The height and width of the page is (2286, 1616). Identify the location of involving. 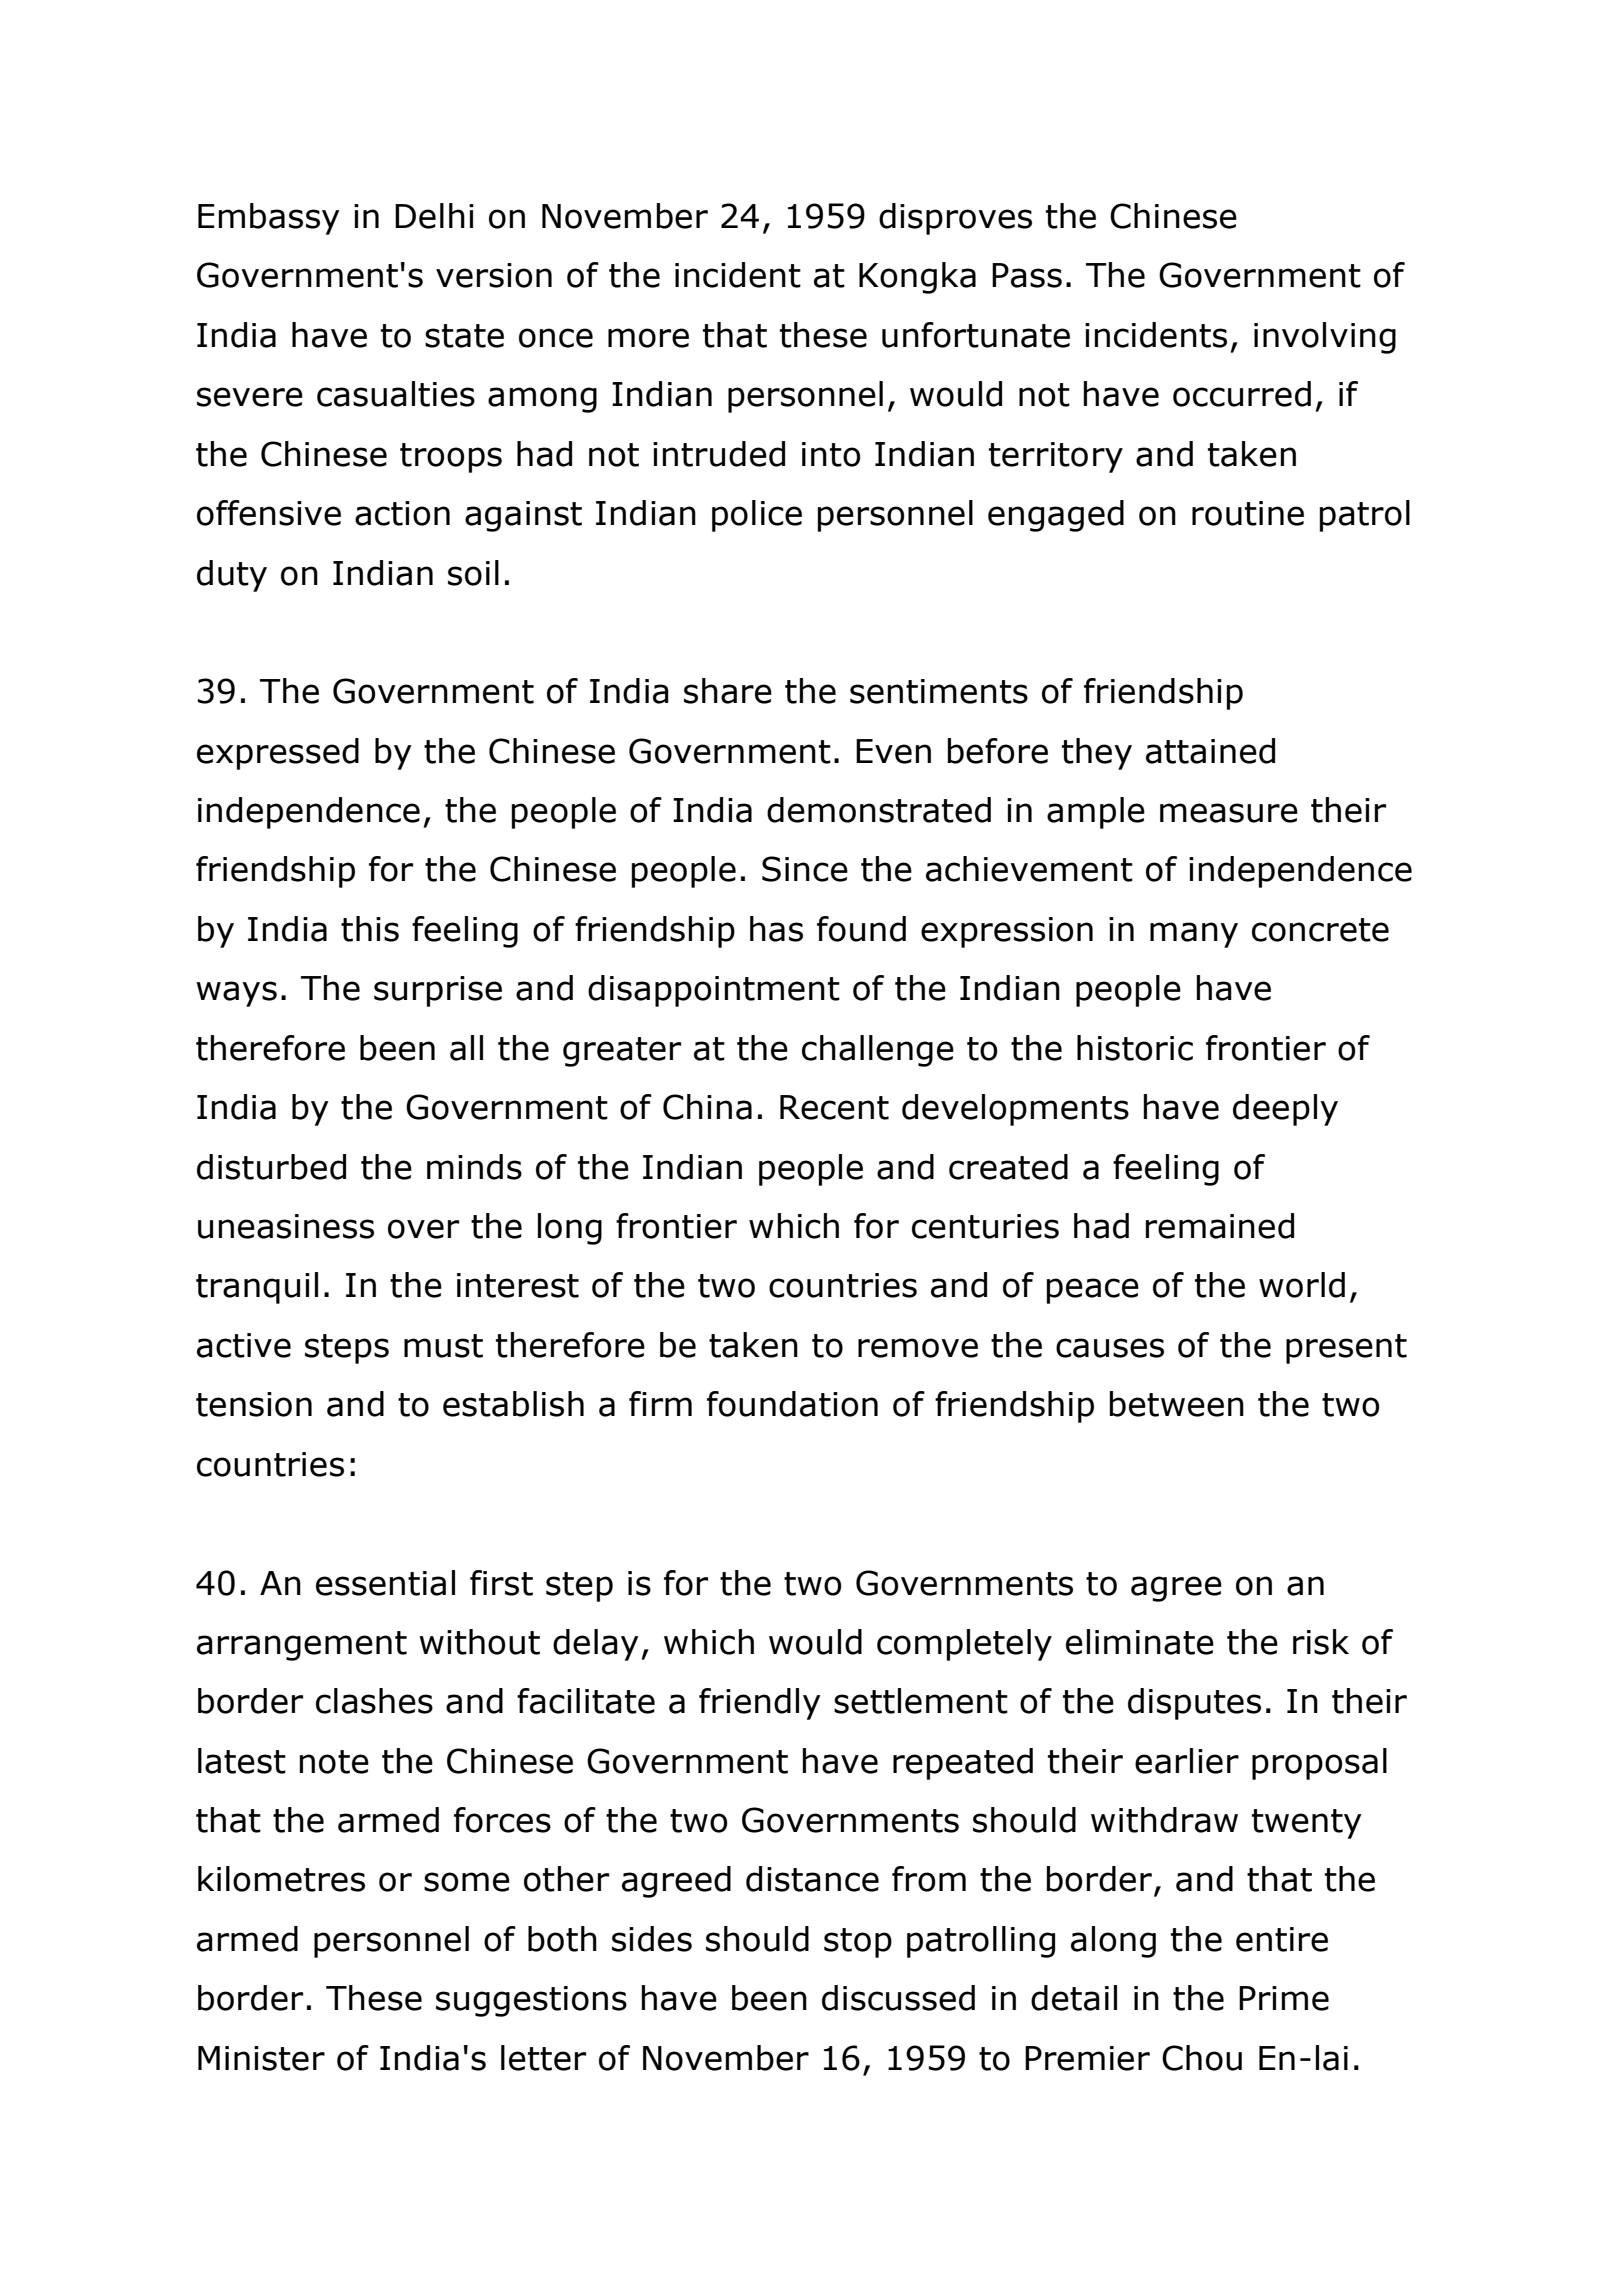
(1325, 338).
